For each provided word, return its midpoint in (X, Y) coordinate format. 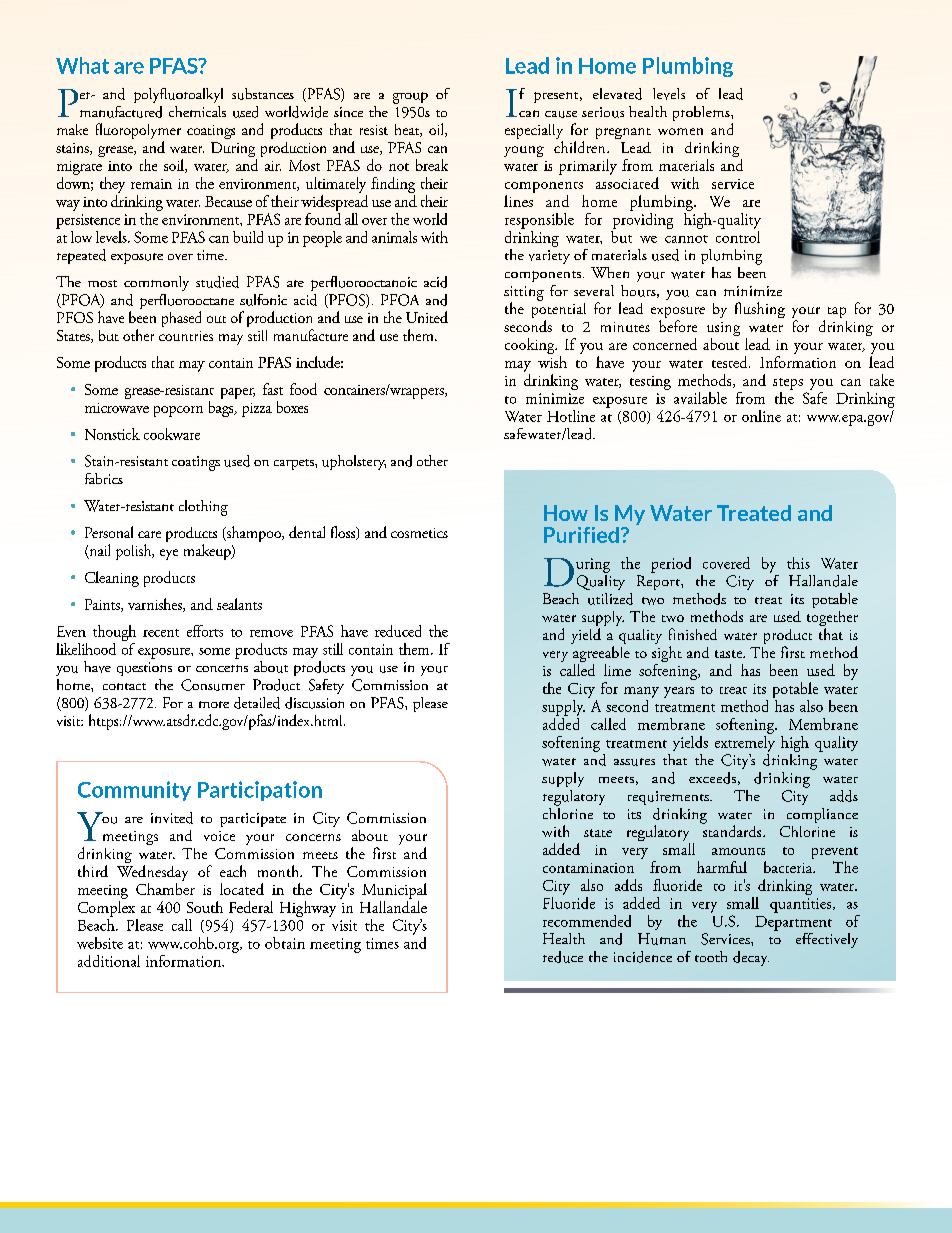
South (205, 907)
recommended (587, 921)
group (410, 98)
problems (702, 113)
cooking (531, 346)
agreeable (601, 655)
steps (788, 384)
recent (161, 633)
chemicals (197, 111)
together (832, 620)
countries (186, 336)
